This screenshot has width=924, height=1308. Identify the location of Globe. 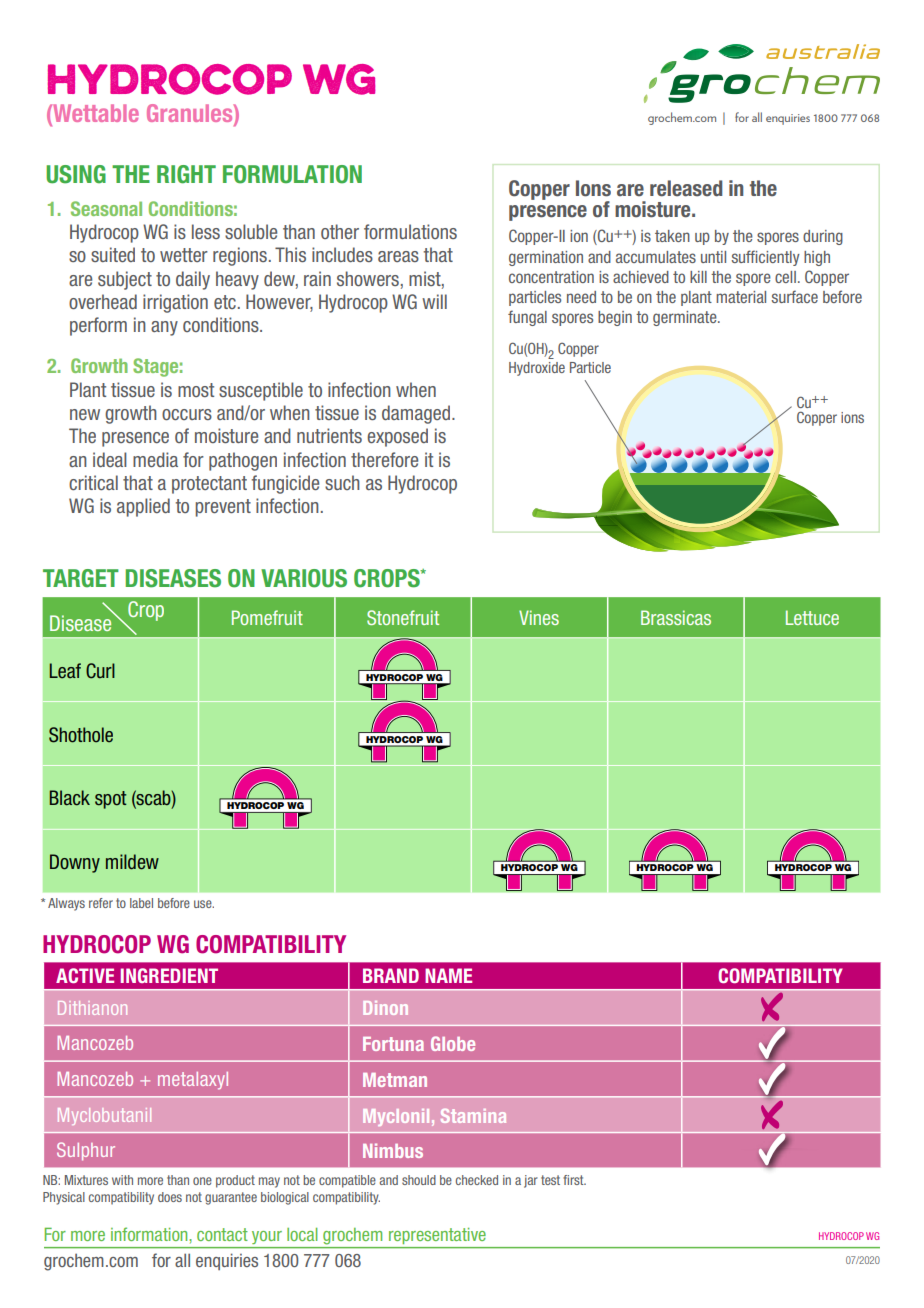
(453, 1043).
